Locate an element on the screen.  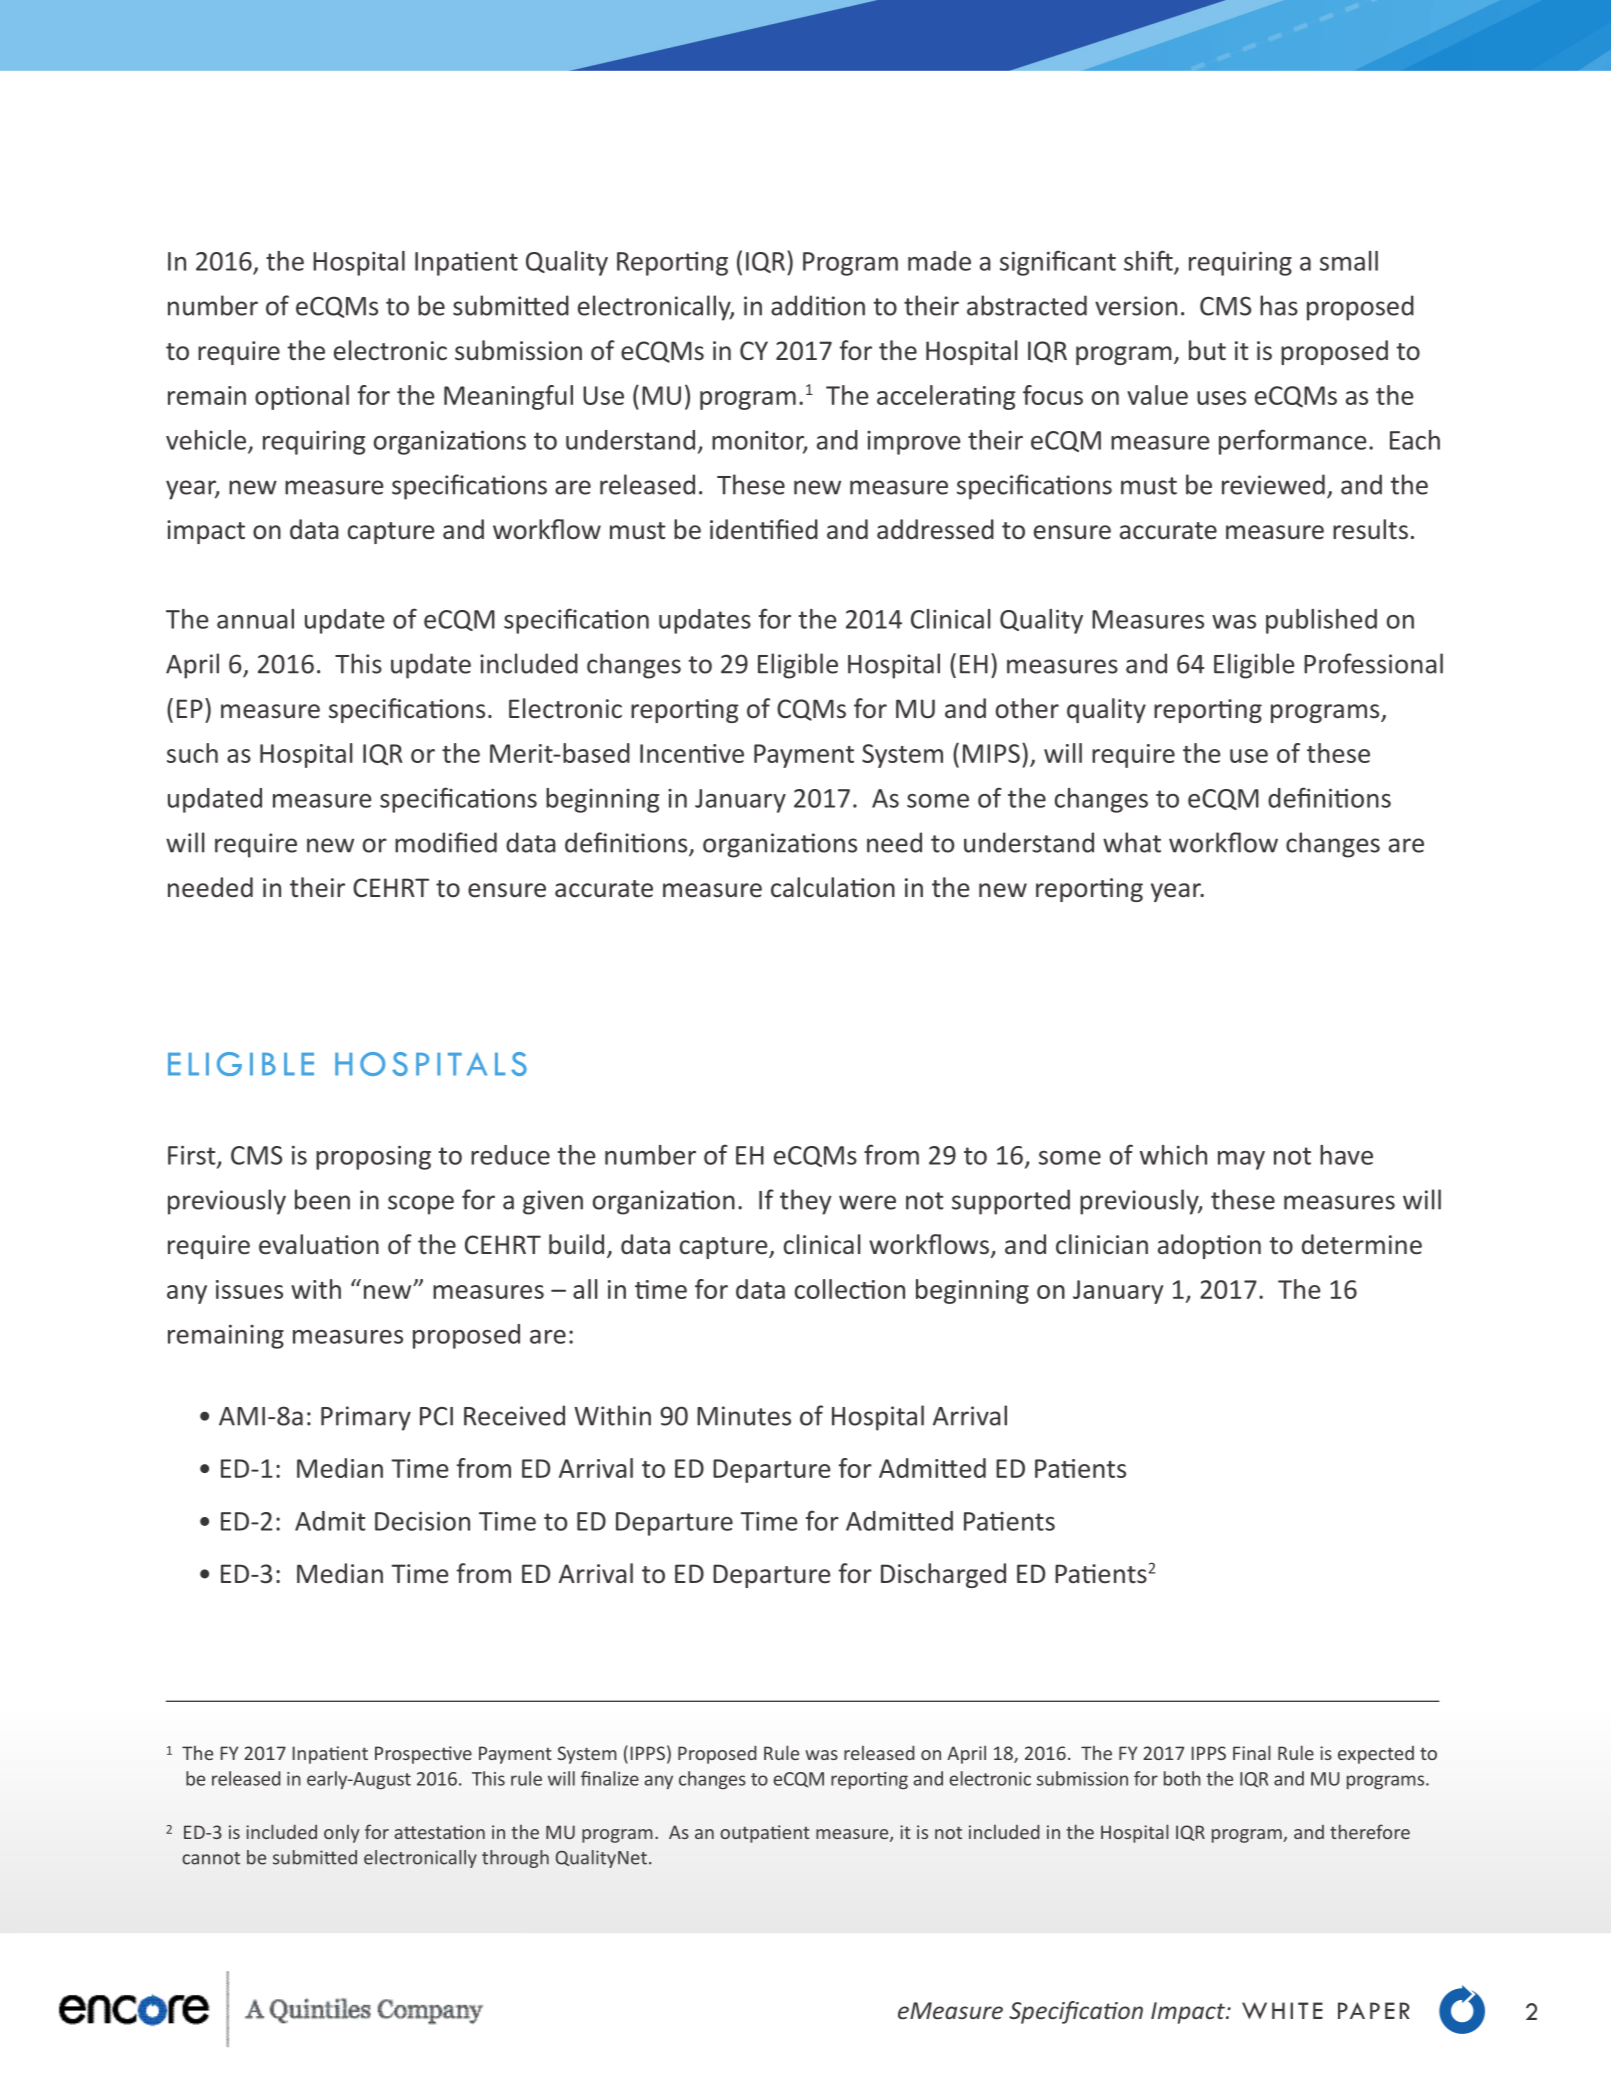
addition is located at coordinates (818, 305).
